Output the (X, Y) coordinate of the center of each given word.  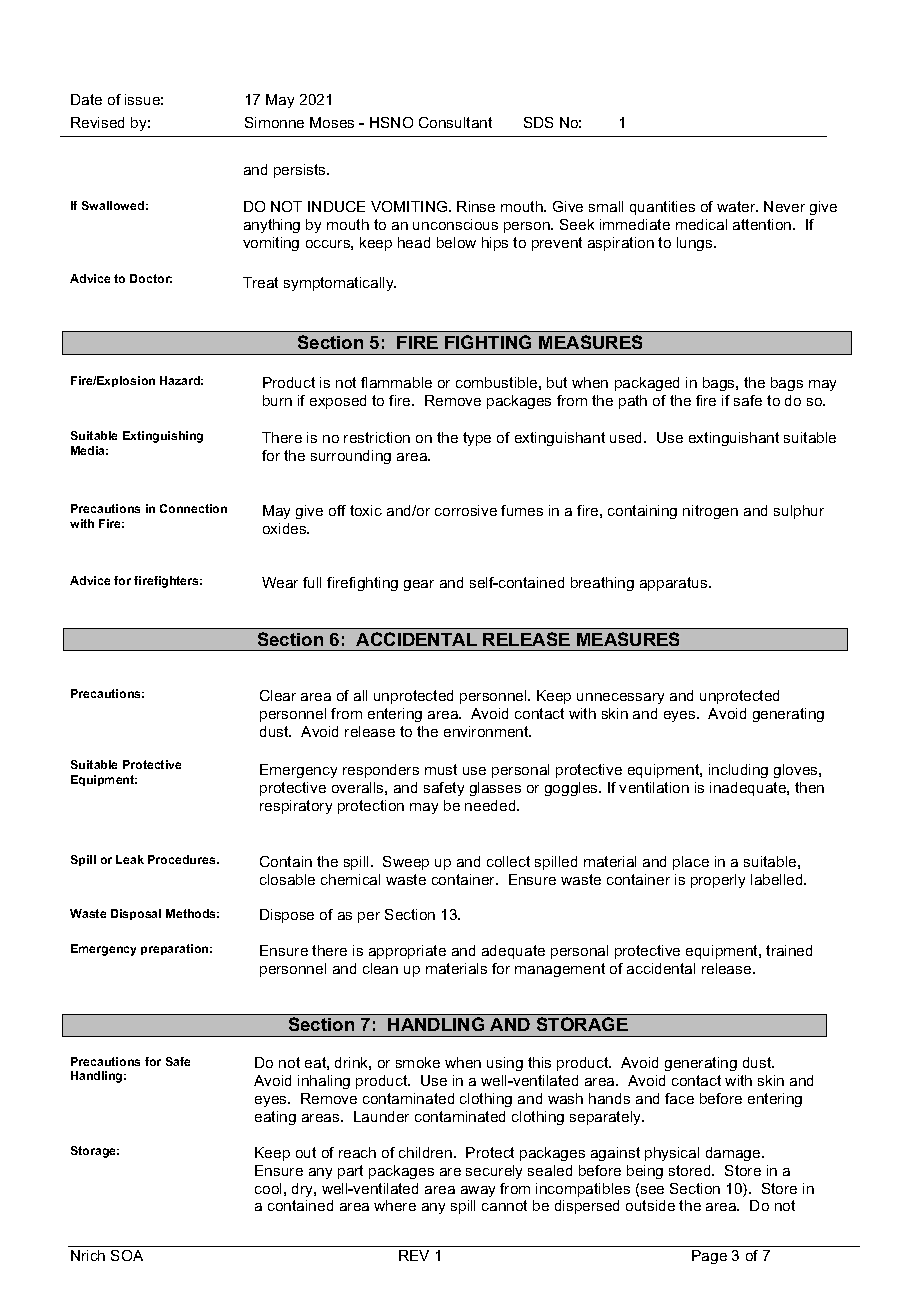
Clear (278, 695)
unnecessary (620, 698)
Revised (97, 122)
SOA (127, 1255)
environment (487, 731)
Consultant (455, 122)
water (737, 206)
